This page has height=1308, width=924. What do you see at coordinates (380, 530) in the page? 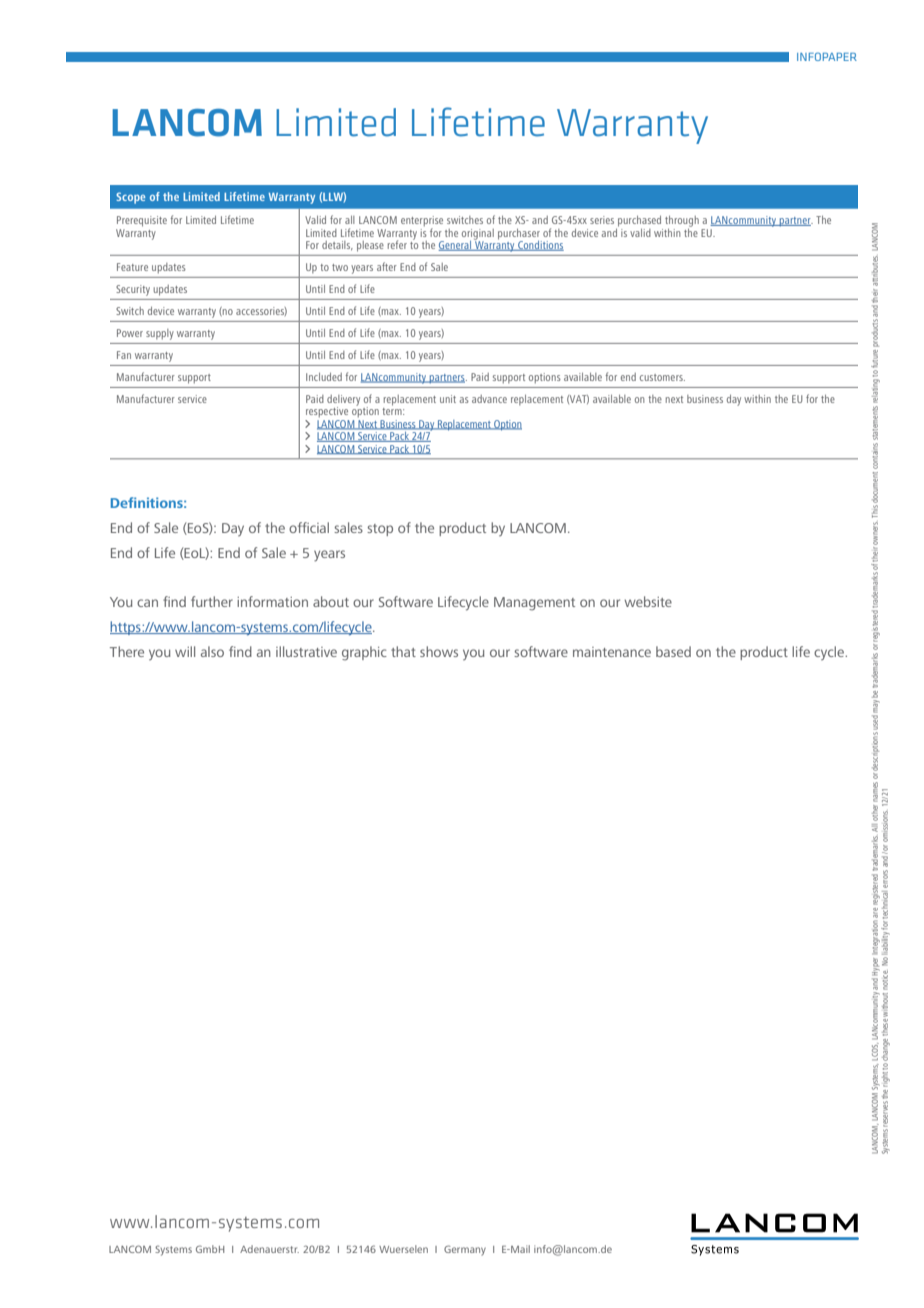
I see `stop` at bounding box center [380, 530].
